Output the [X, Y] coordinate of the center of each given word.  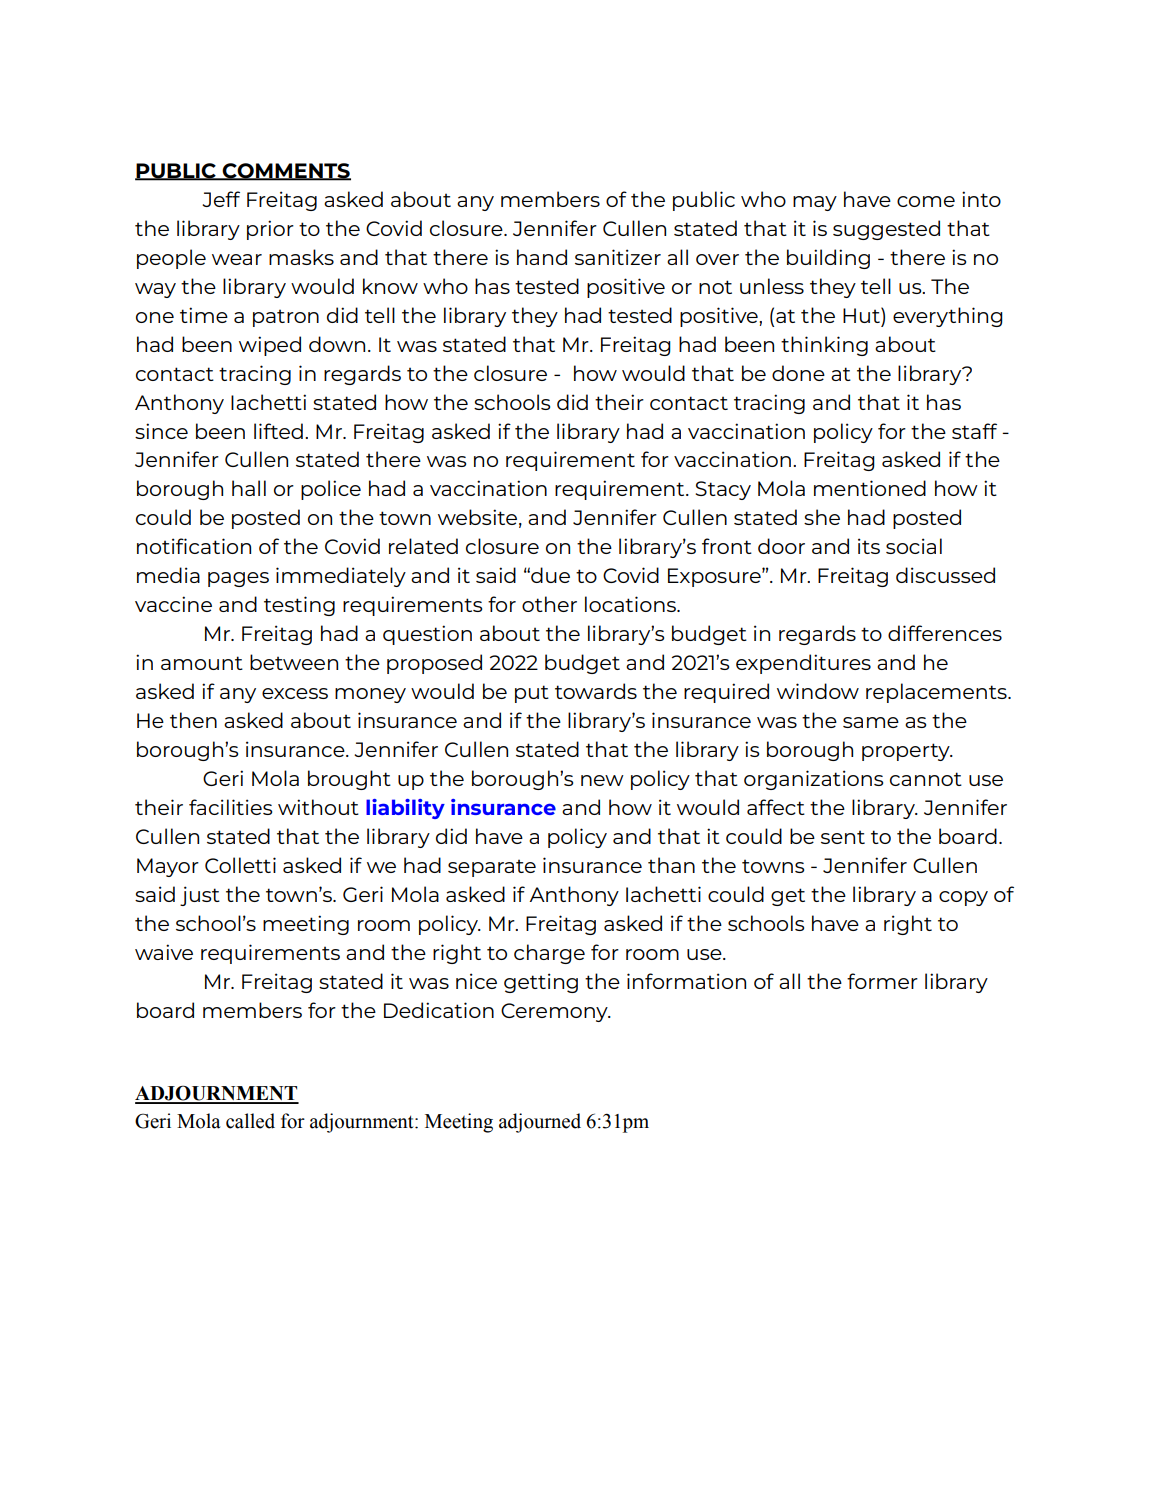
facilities [230, 807]
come [926, 201]
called [250, 1121]
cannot [926, 779]
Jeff [221, 199]
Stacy [723, 490]
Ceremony [555, 1012]
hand [542, 257]
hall [249, 488]
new [602, 780]
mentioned [870, 488]
